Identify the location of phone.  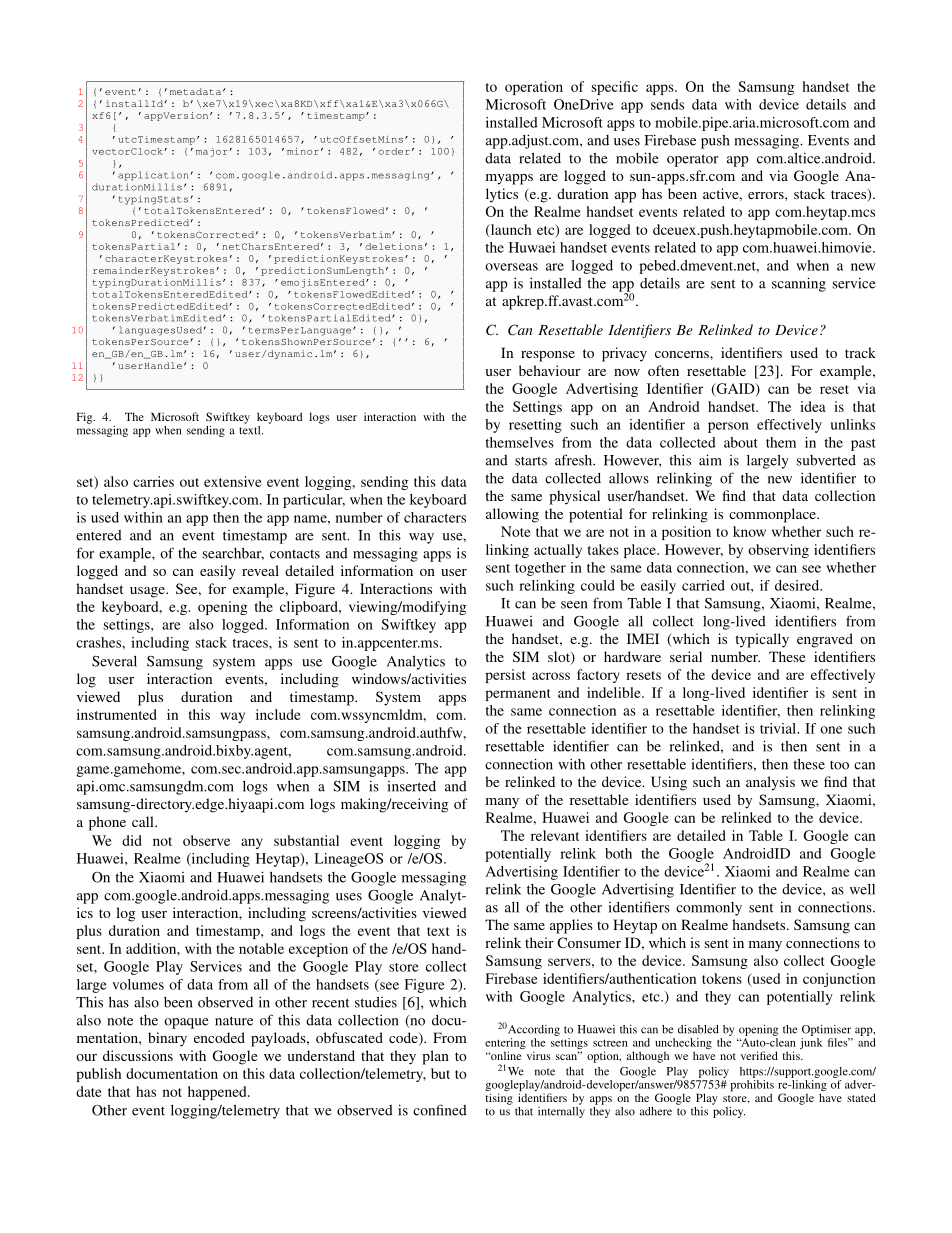
(107, 823).
